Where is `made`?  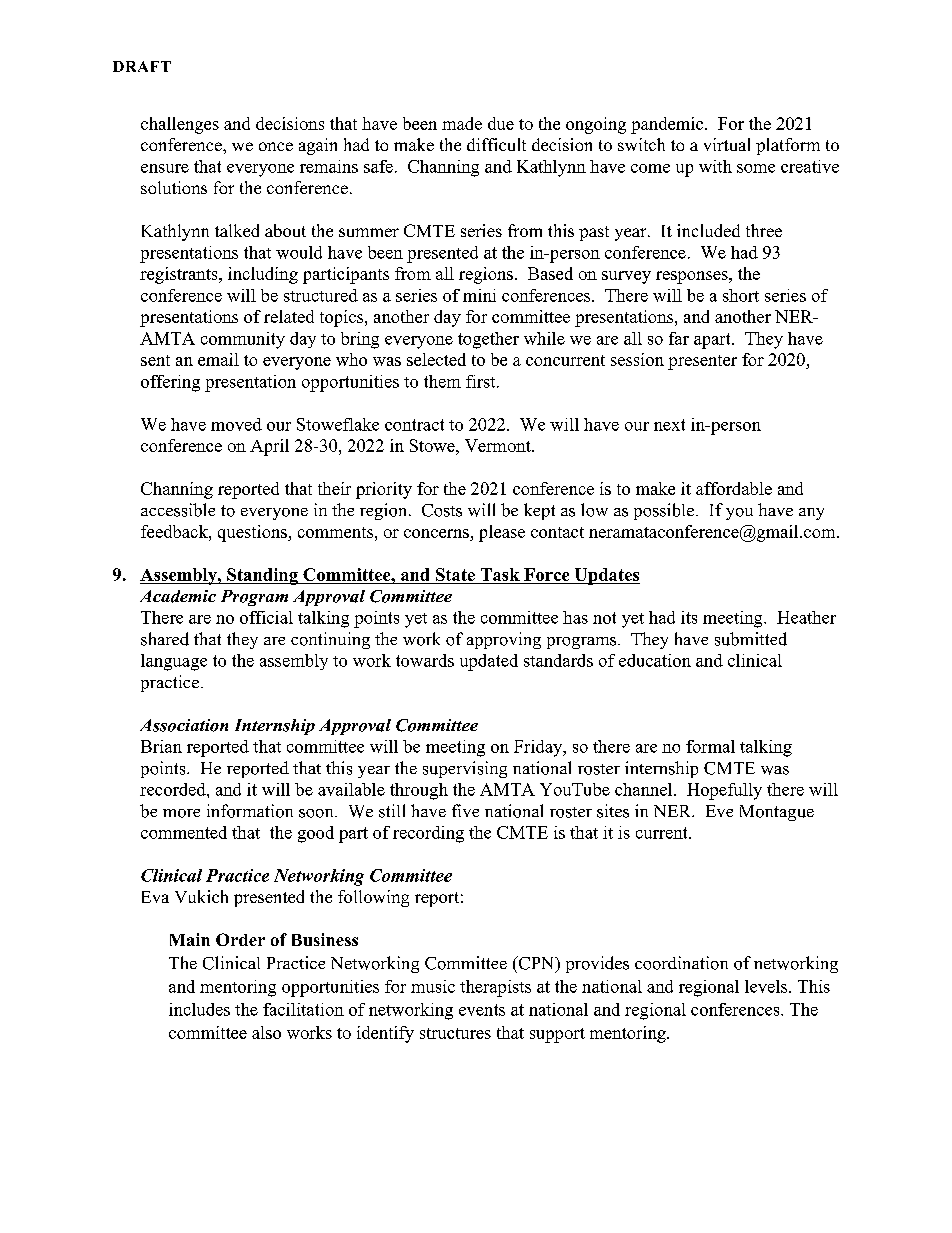 made is located at coordinates (462, 123).
